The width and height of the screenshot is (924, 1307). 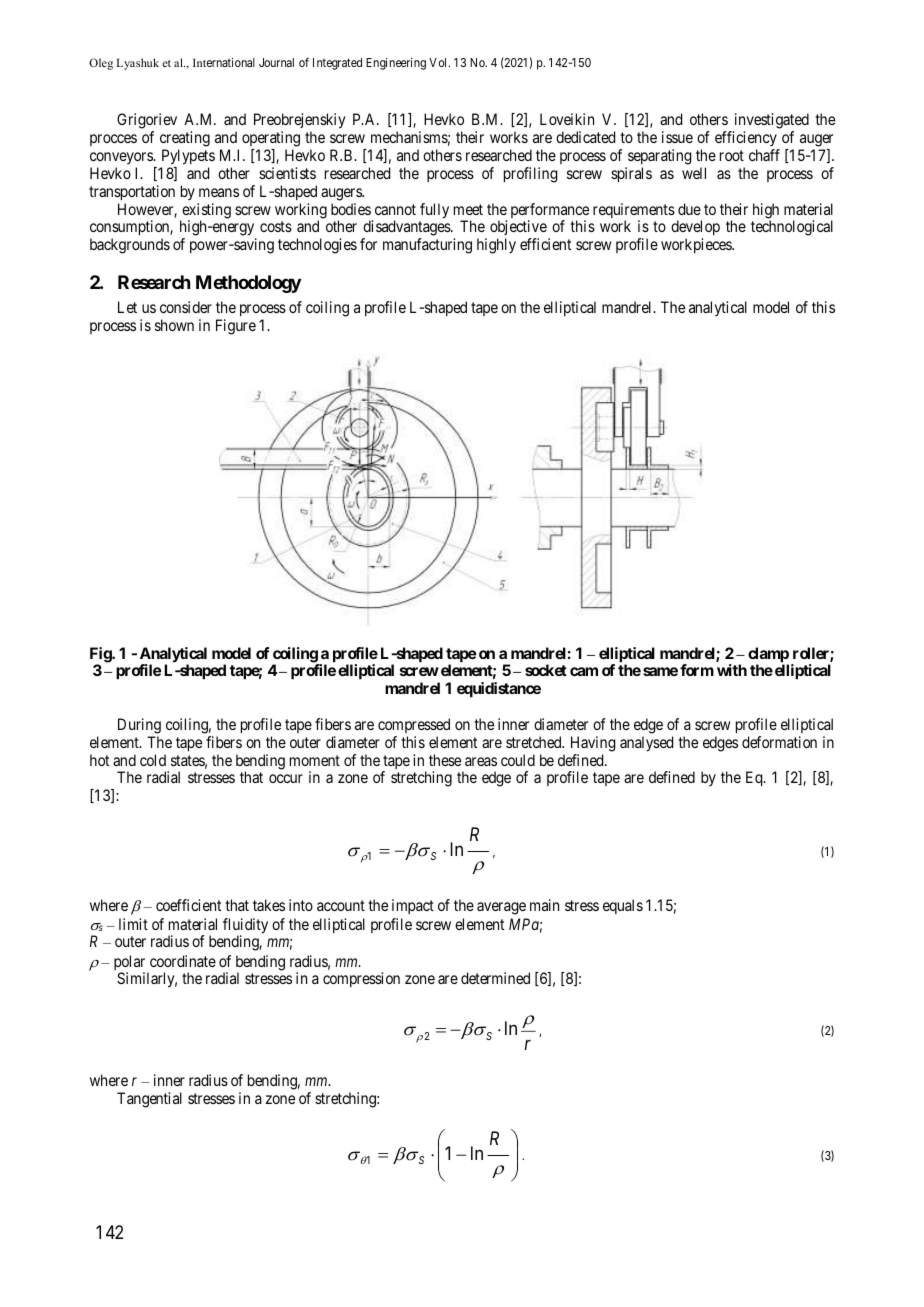 What do you see at coordinates (149, 1100) in the screenshot?
I see `Tangential` at bounding box center [149, 1100].
